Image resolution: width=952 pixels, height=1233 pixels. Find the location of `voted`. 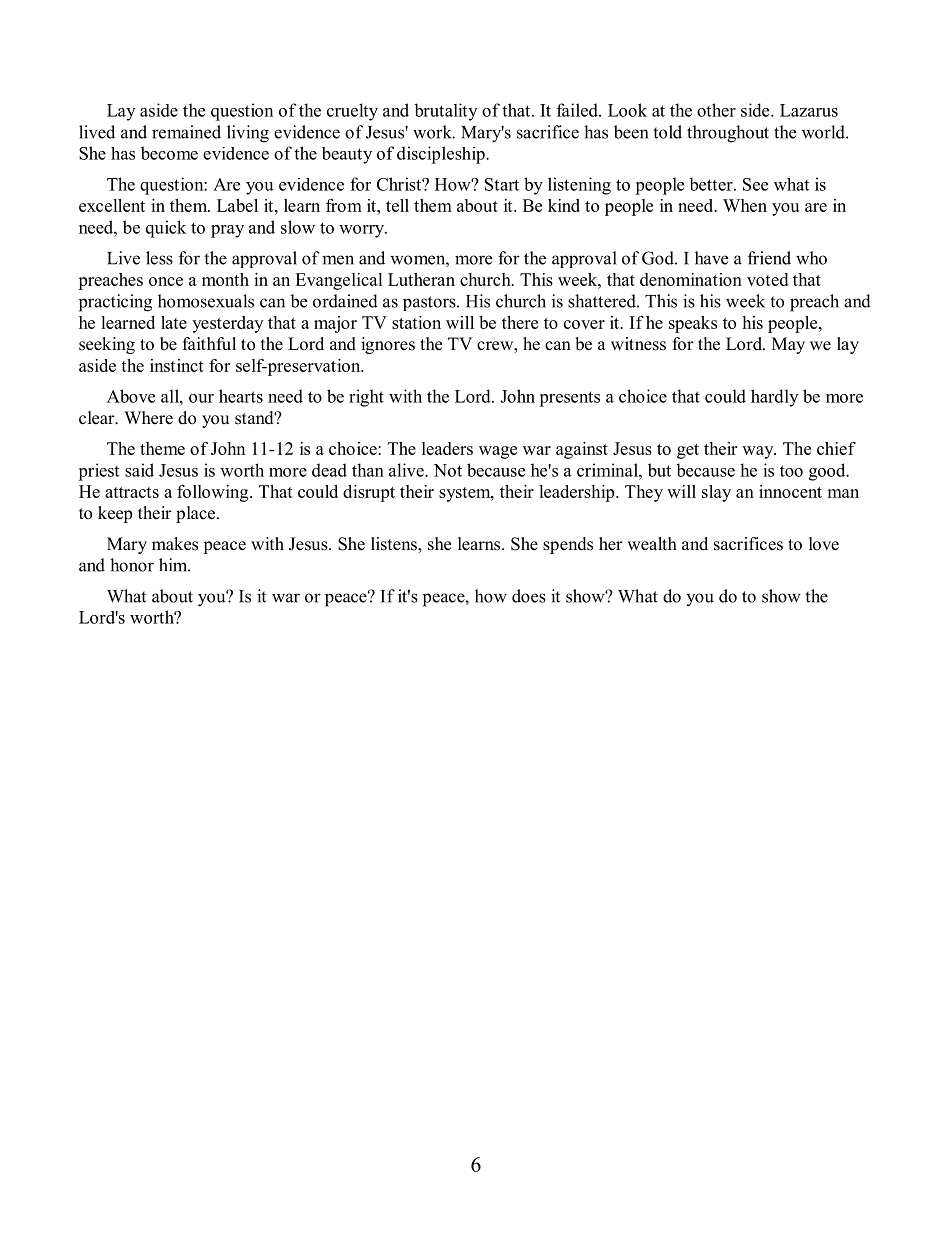

voted is located at coordinates (767, 279).
